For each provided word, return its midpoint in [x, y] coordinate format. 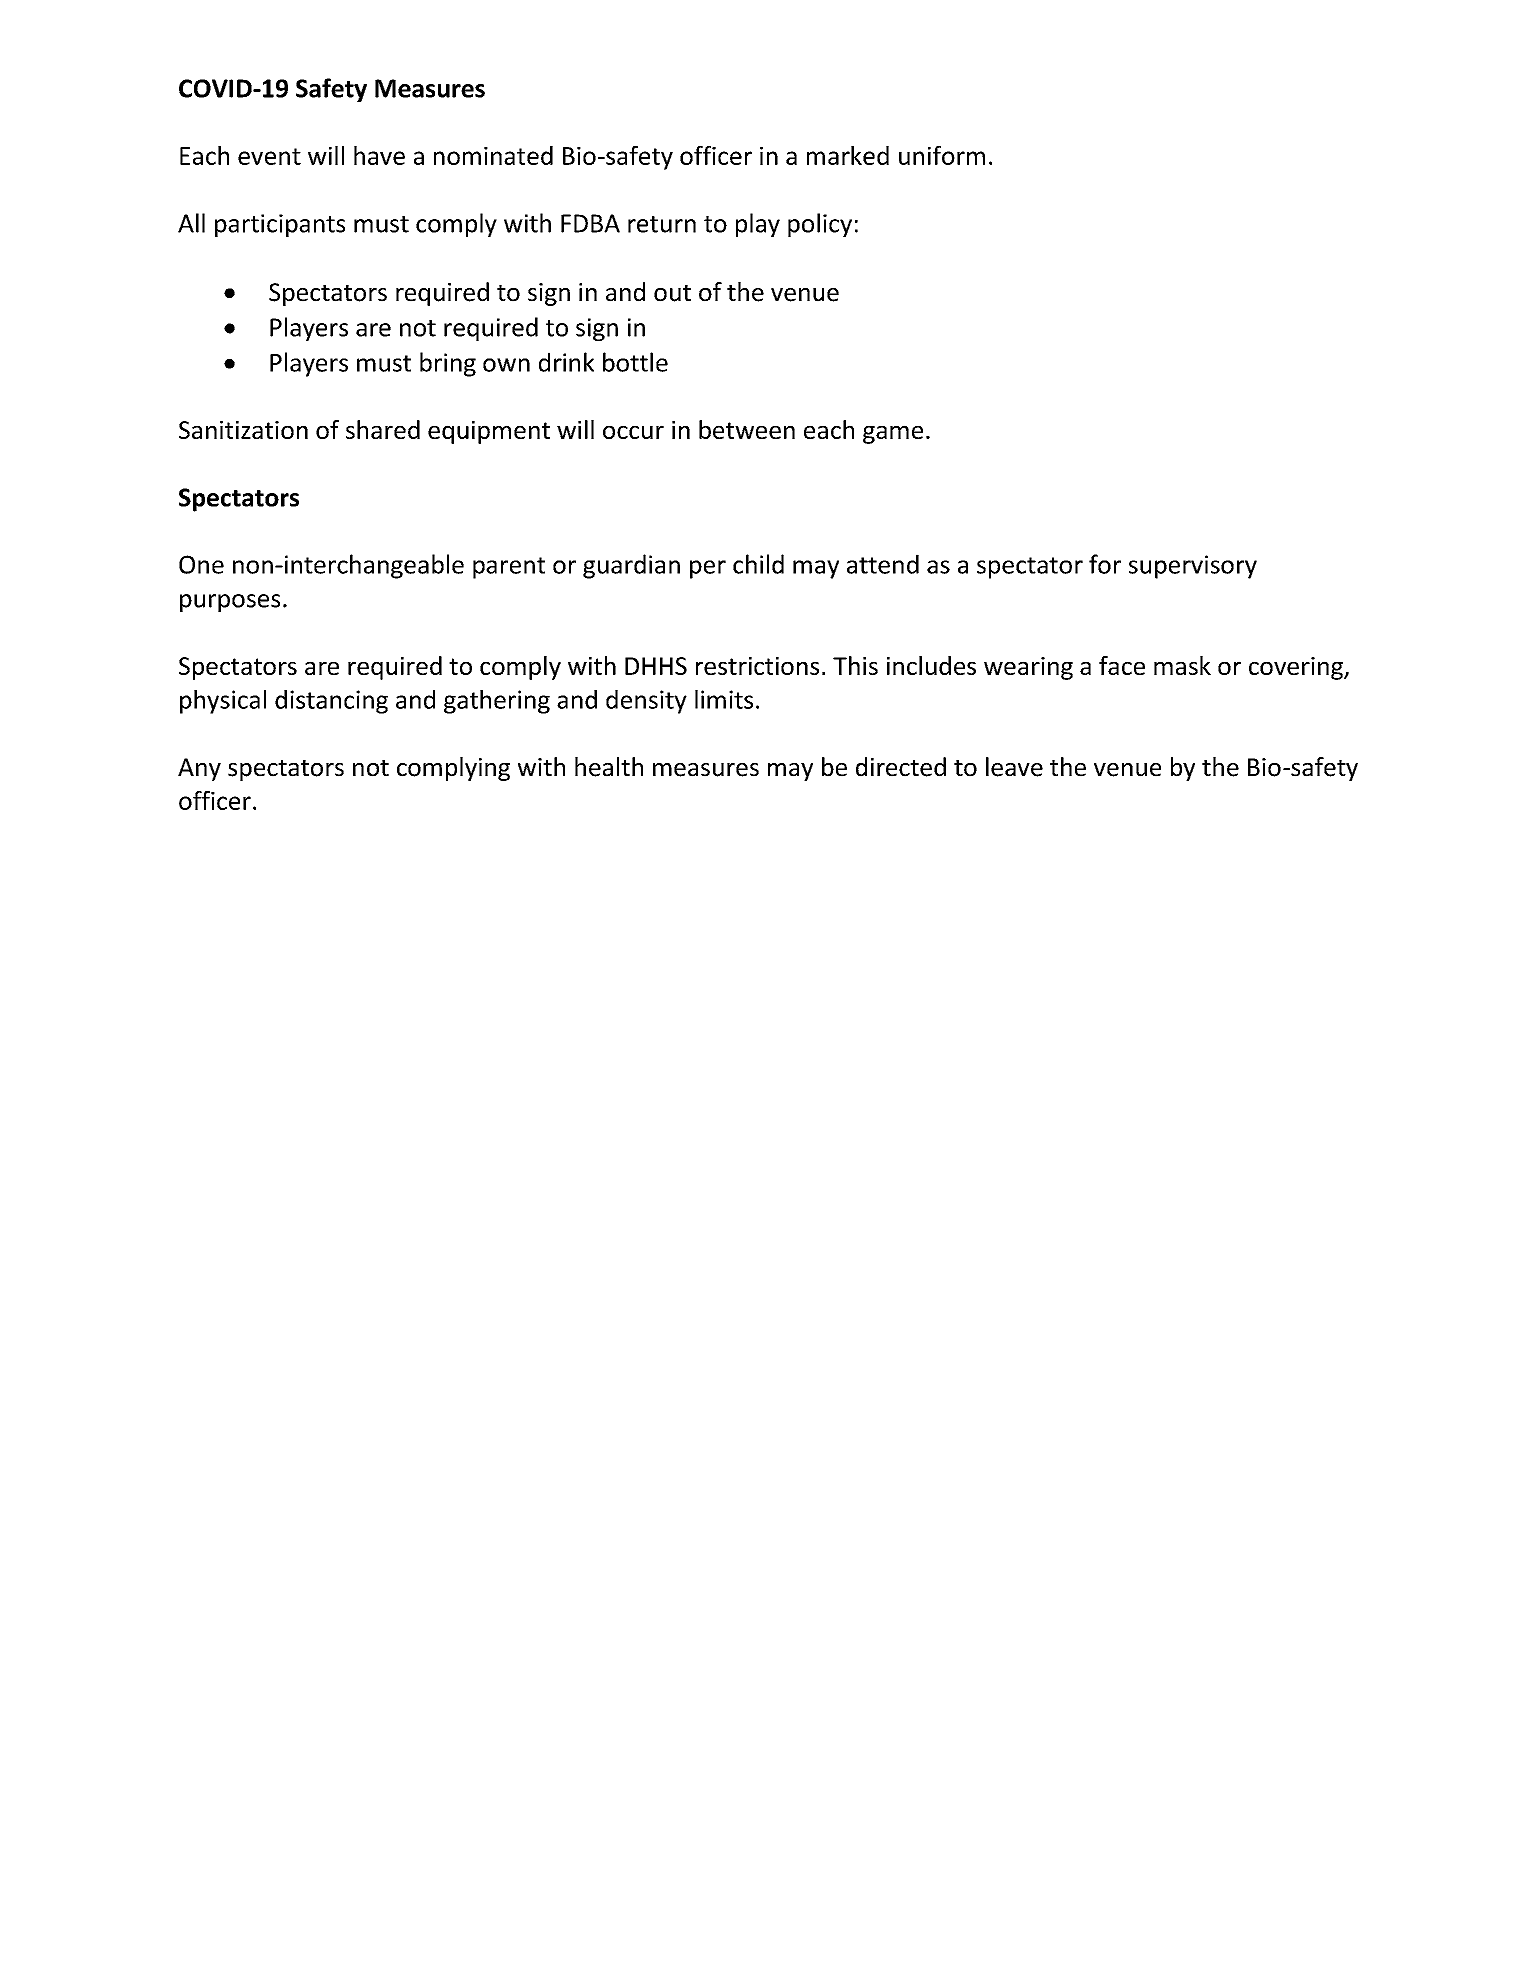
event [269, 156]
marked [848, 155]
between [747, 429]
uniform [942, 155]
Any [199, 769]
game [893, 434]
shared [383, 429]
